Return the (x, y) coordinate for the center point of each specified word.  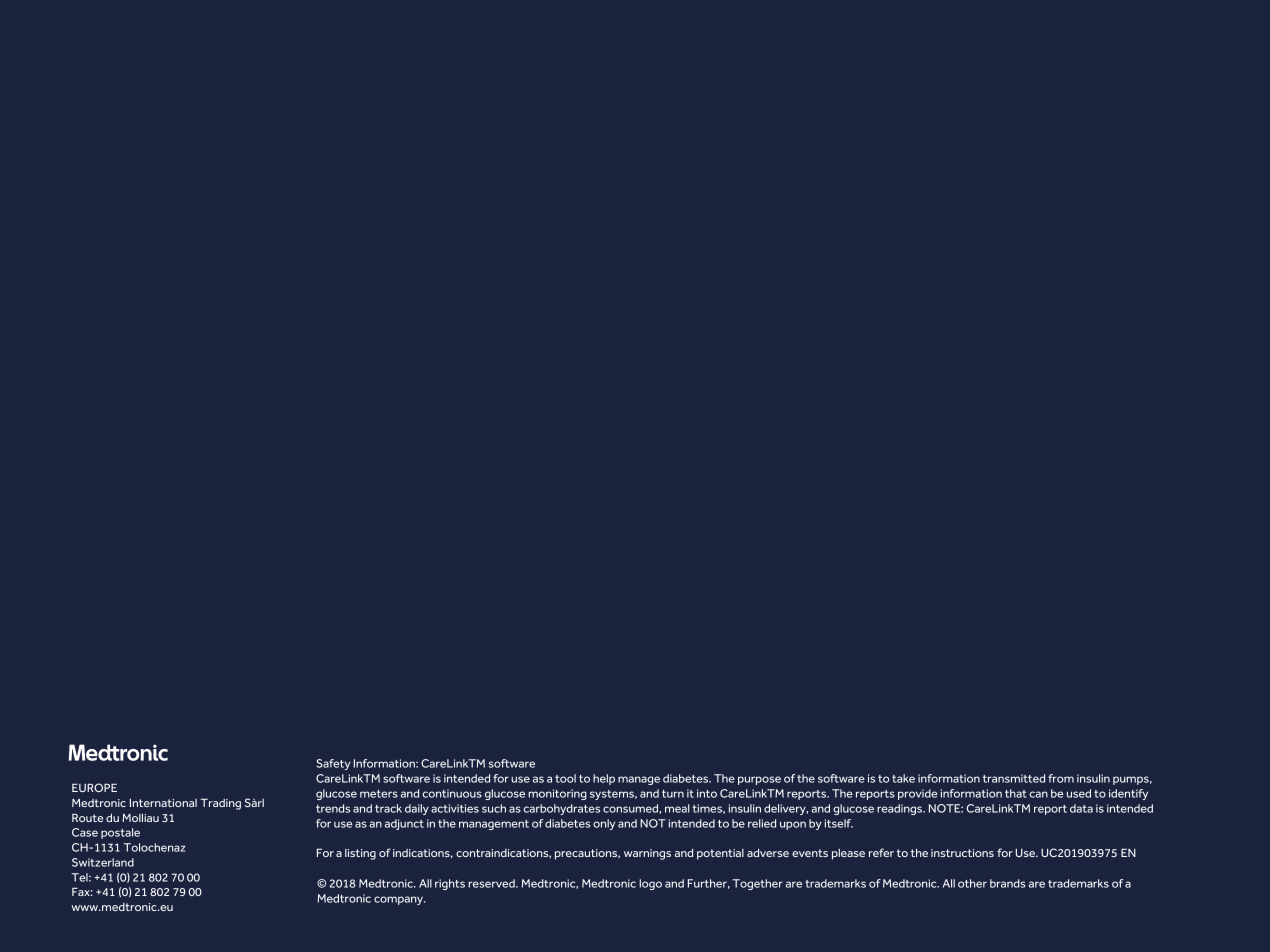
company (400, 900)
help (604, 779)
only (604, 824)
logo (650, 884)
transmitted (1014, 778)
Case (85, 832)
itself (839, 823)
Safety (333, 764)
